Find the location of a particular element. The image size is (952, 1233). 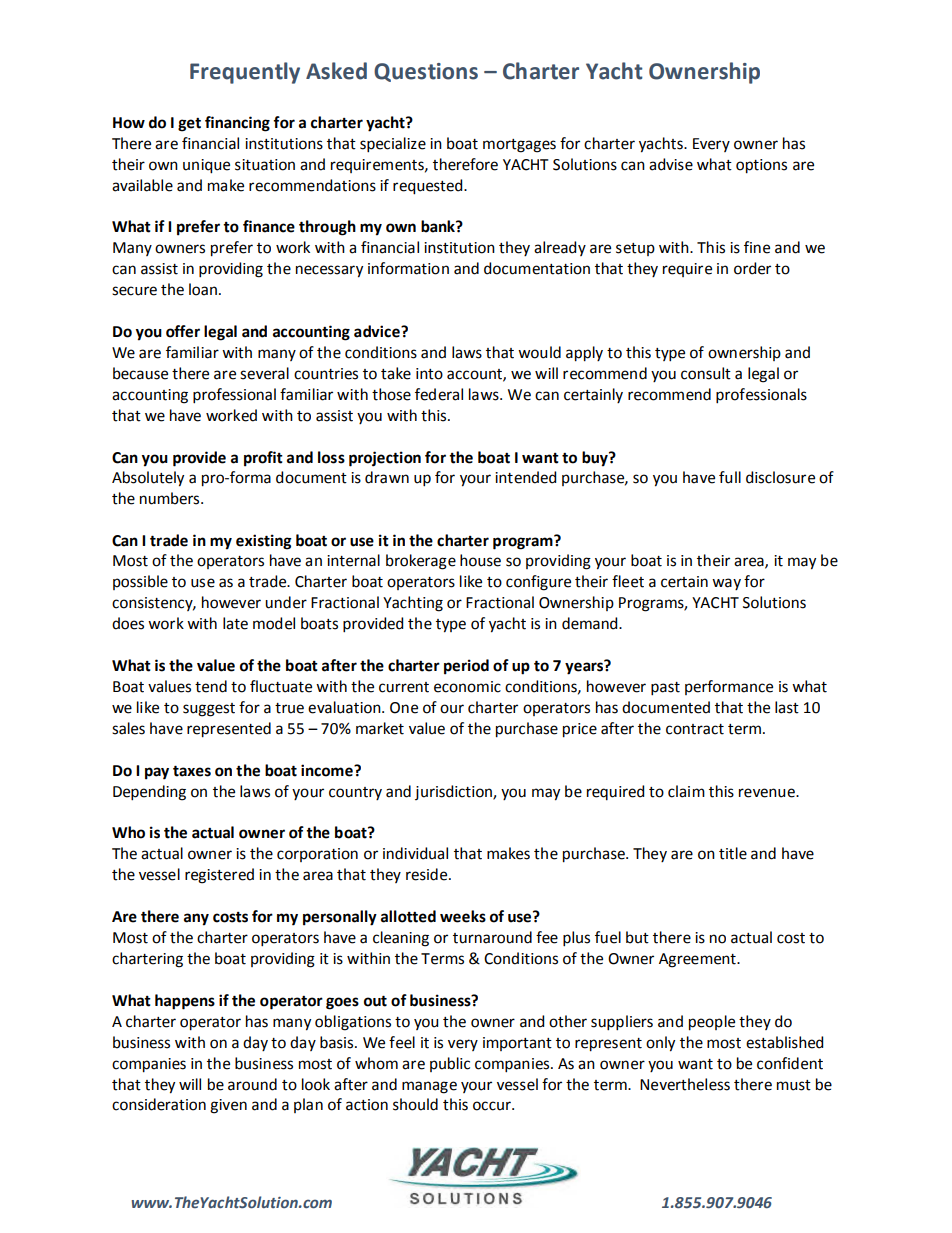

given is located at coordinates (228, 1106).
